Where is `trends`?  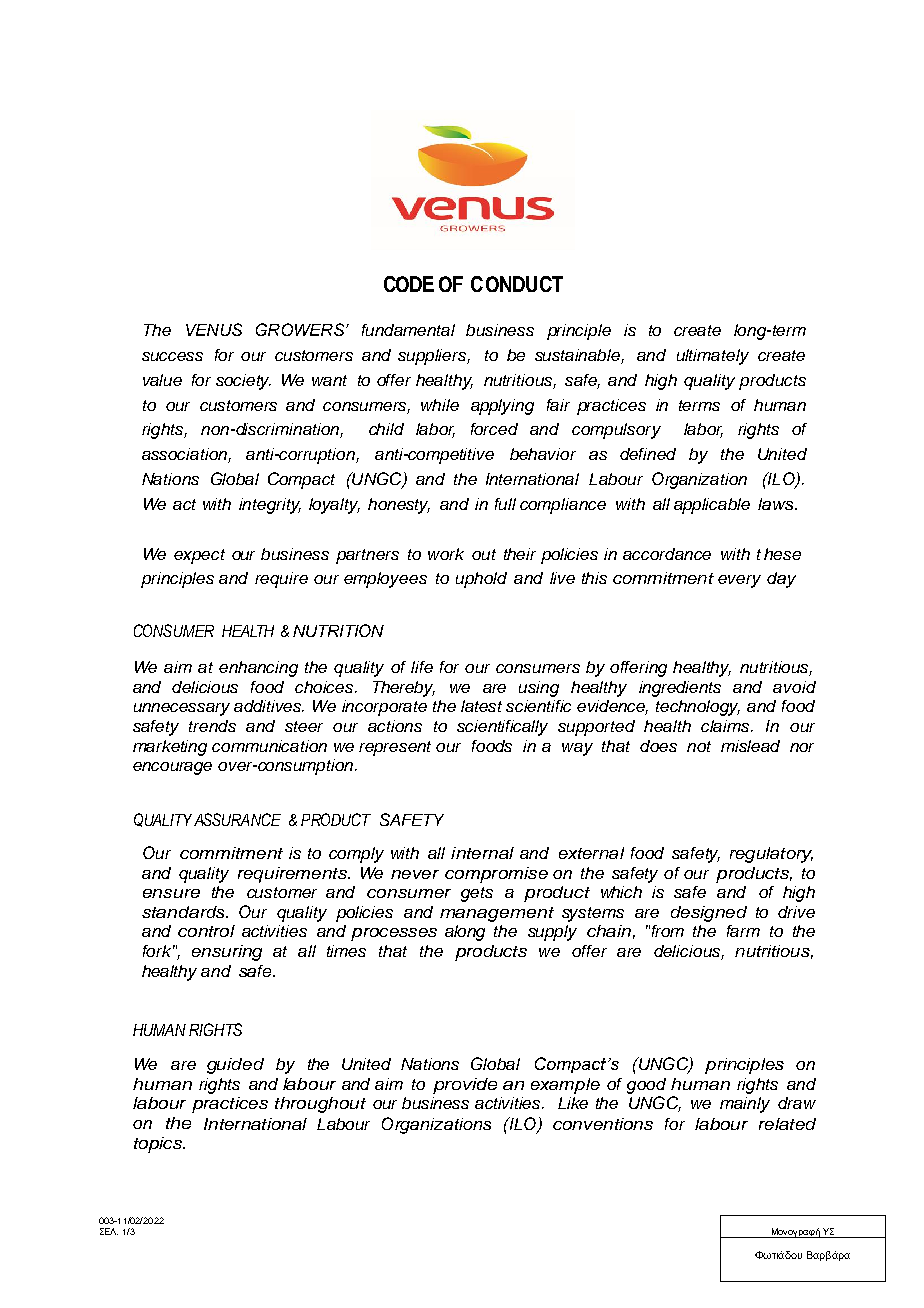 trends is located at coordinates (212, 726).
